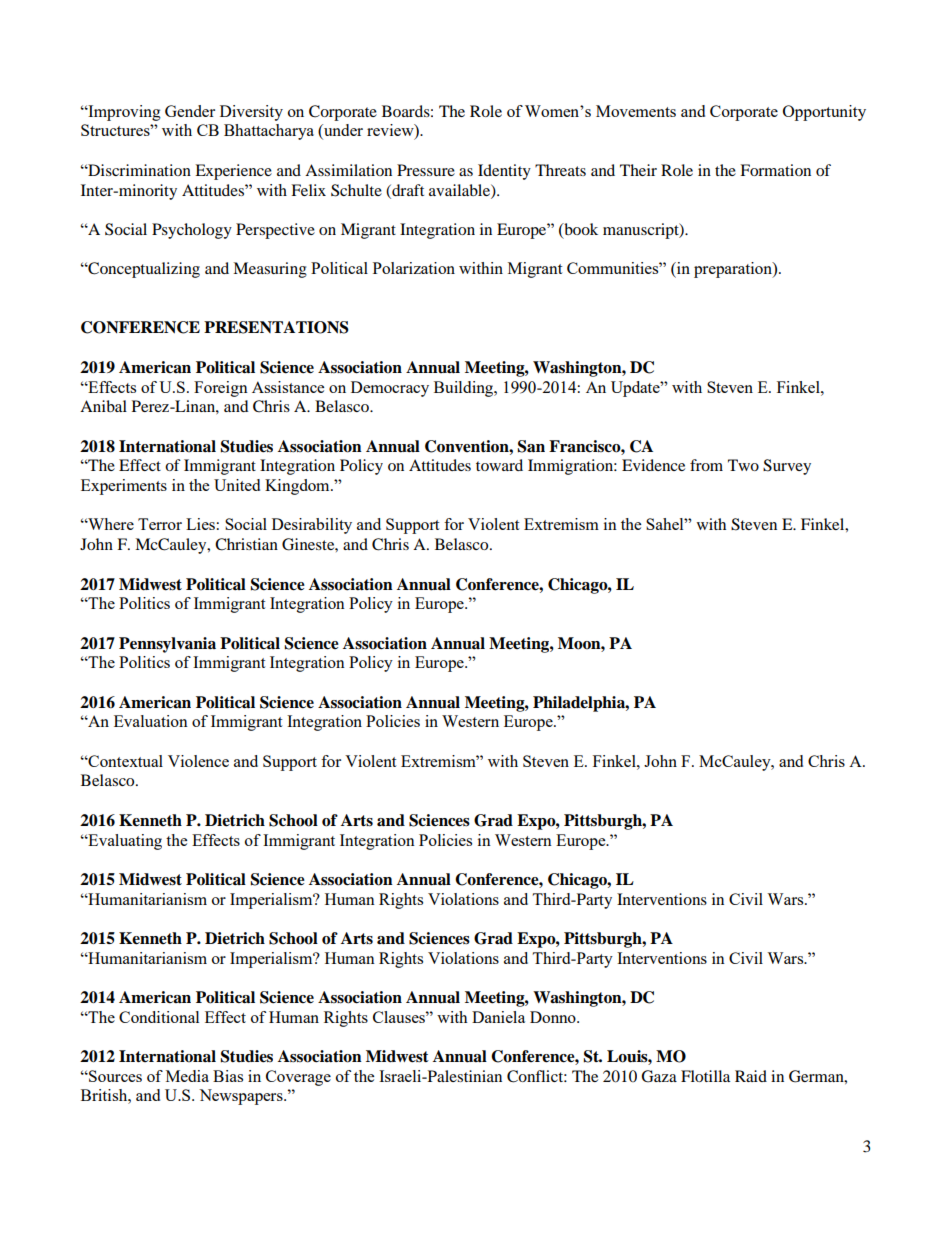 The image size is (952, 1233). Describe the element at coordinates (187, 1076) in the image. I see `Media` at that location.
